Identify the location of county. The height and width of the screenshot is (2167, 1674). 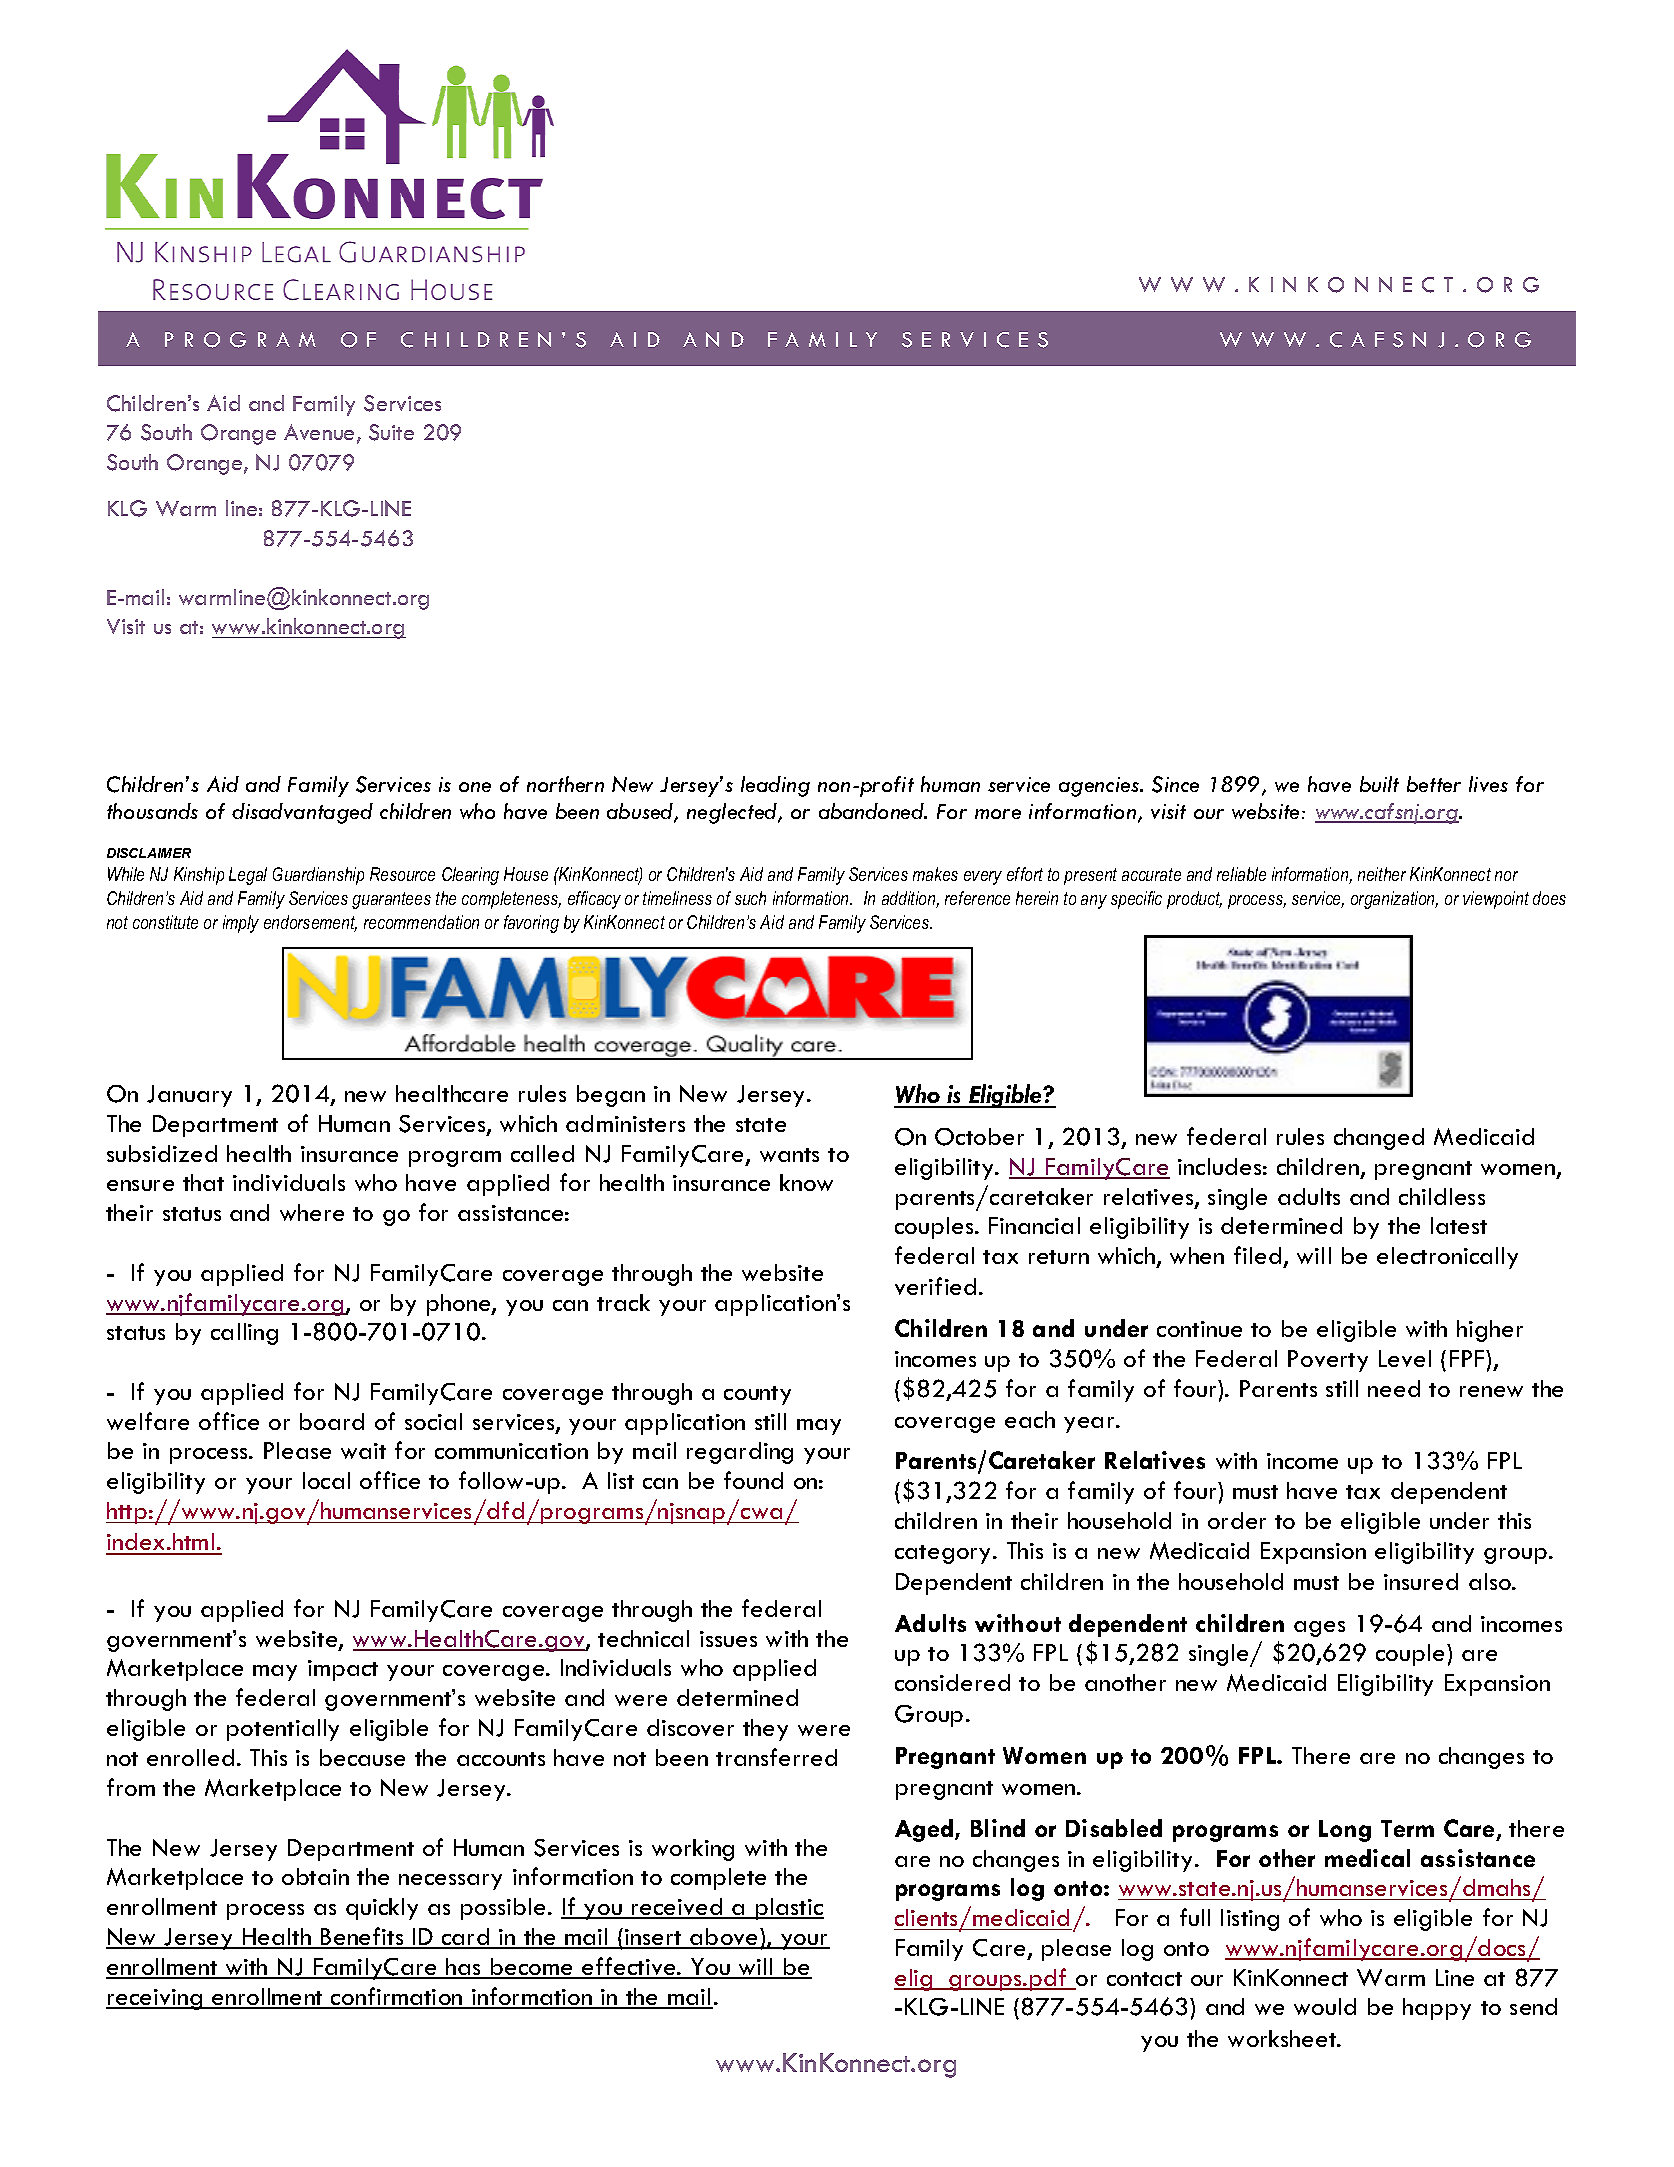
(757, 1395).
